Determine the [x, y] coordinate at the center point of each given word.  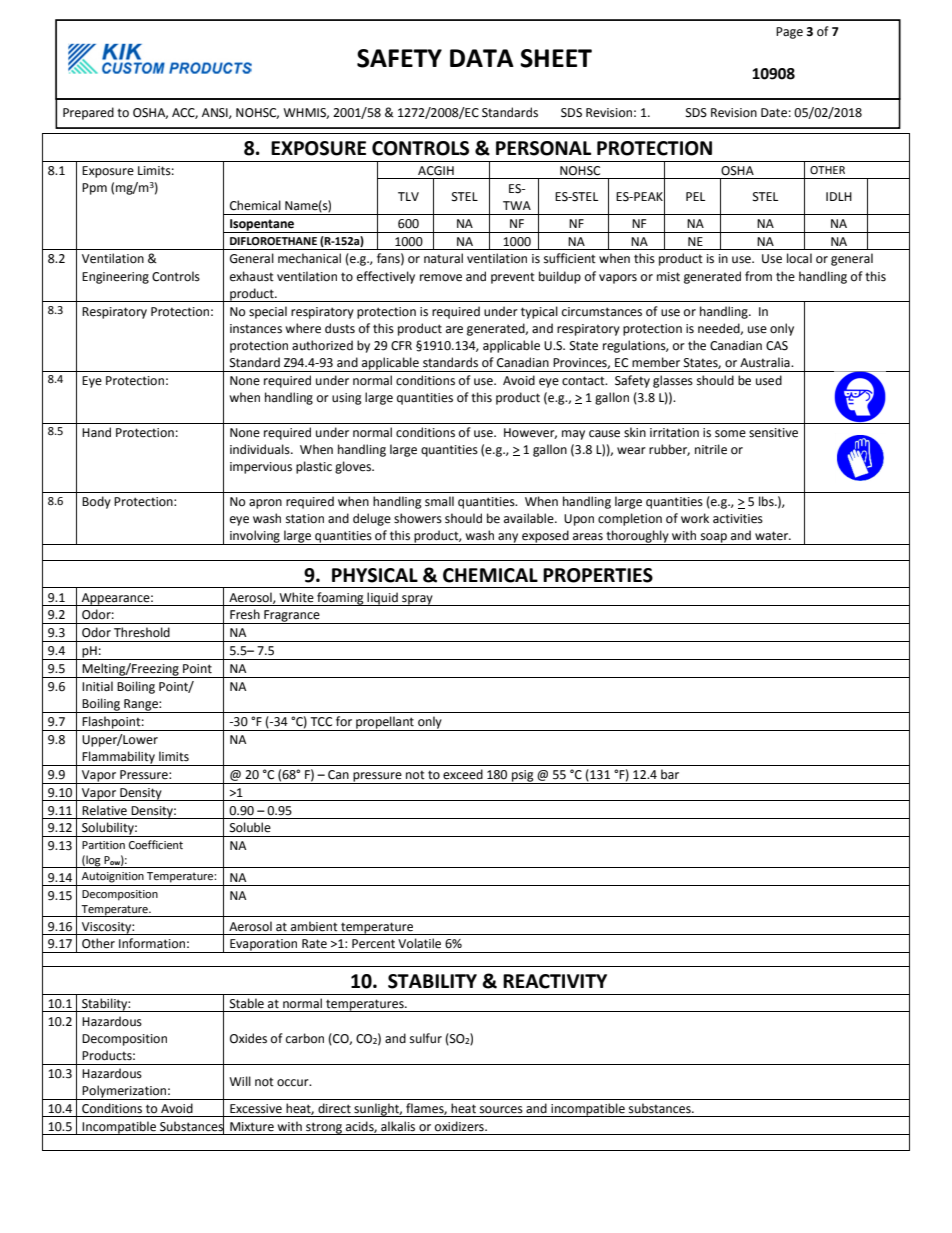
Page [789, 33]
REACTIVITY [555, 981]
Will [240, 1081]
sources [501, 1110]
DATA [482, 58]
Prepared [88, 113]
